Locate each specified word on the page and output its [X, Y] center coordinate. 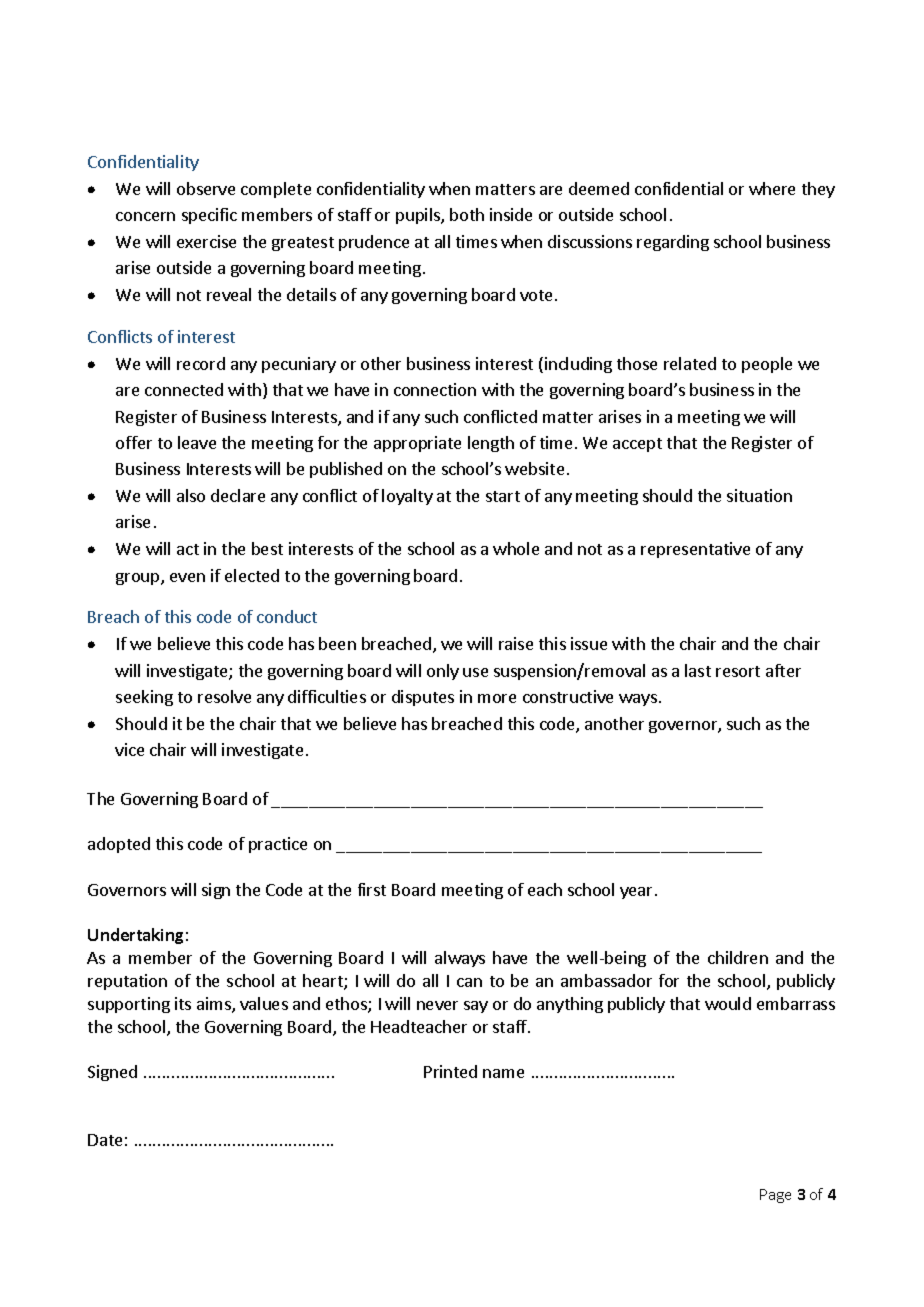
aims [215, 1005]
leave [197, 442]
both [467, 214]
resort [738, 671]
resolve [224, 696]
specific [209, 216]
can [469, 982]
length [491, 444]
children [738, 957]
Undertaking [135, 936]
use [475, 672]
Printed [450, 1071]
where [772, 188]
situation [759, 495]
